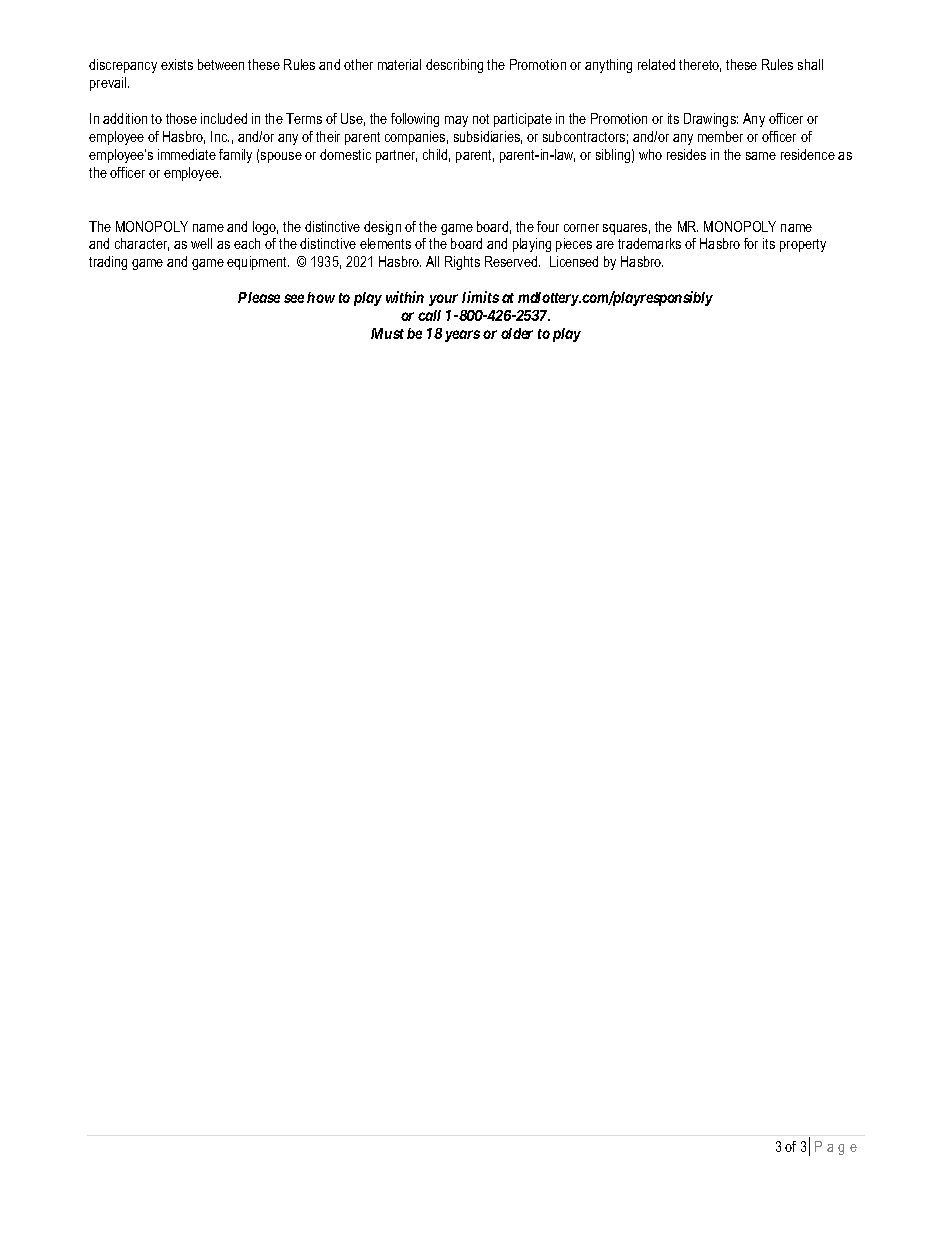  Describe the element at coordinates (581, 228) in the page. I see `corner` at that location.
